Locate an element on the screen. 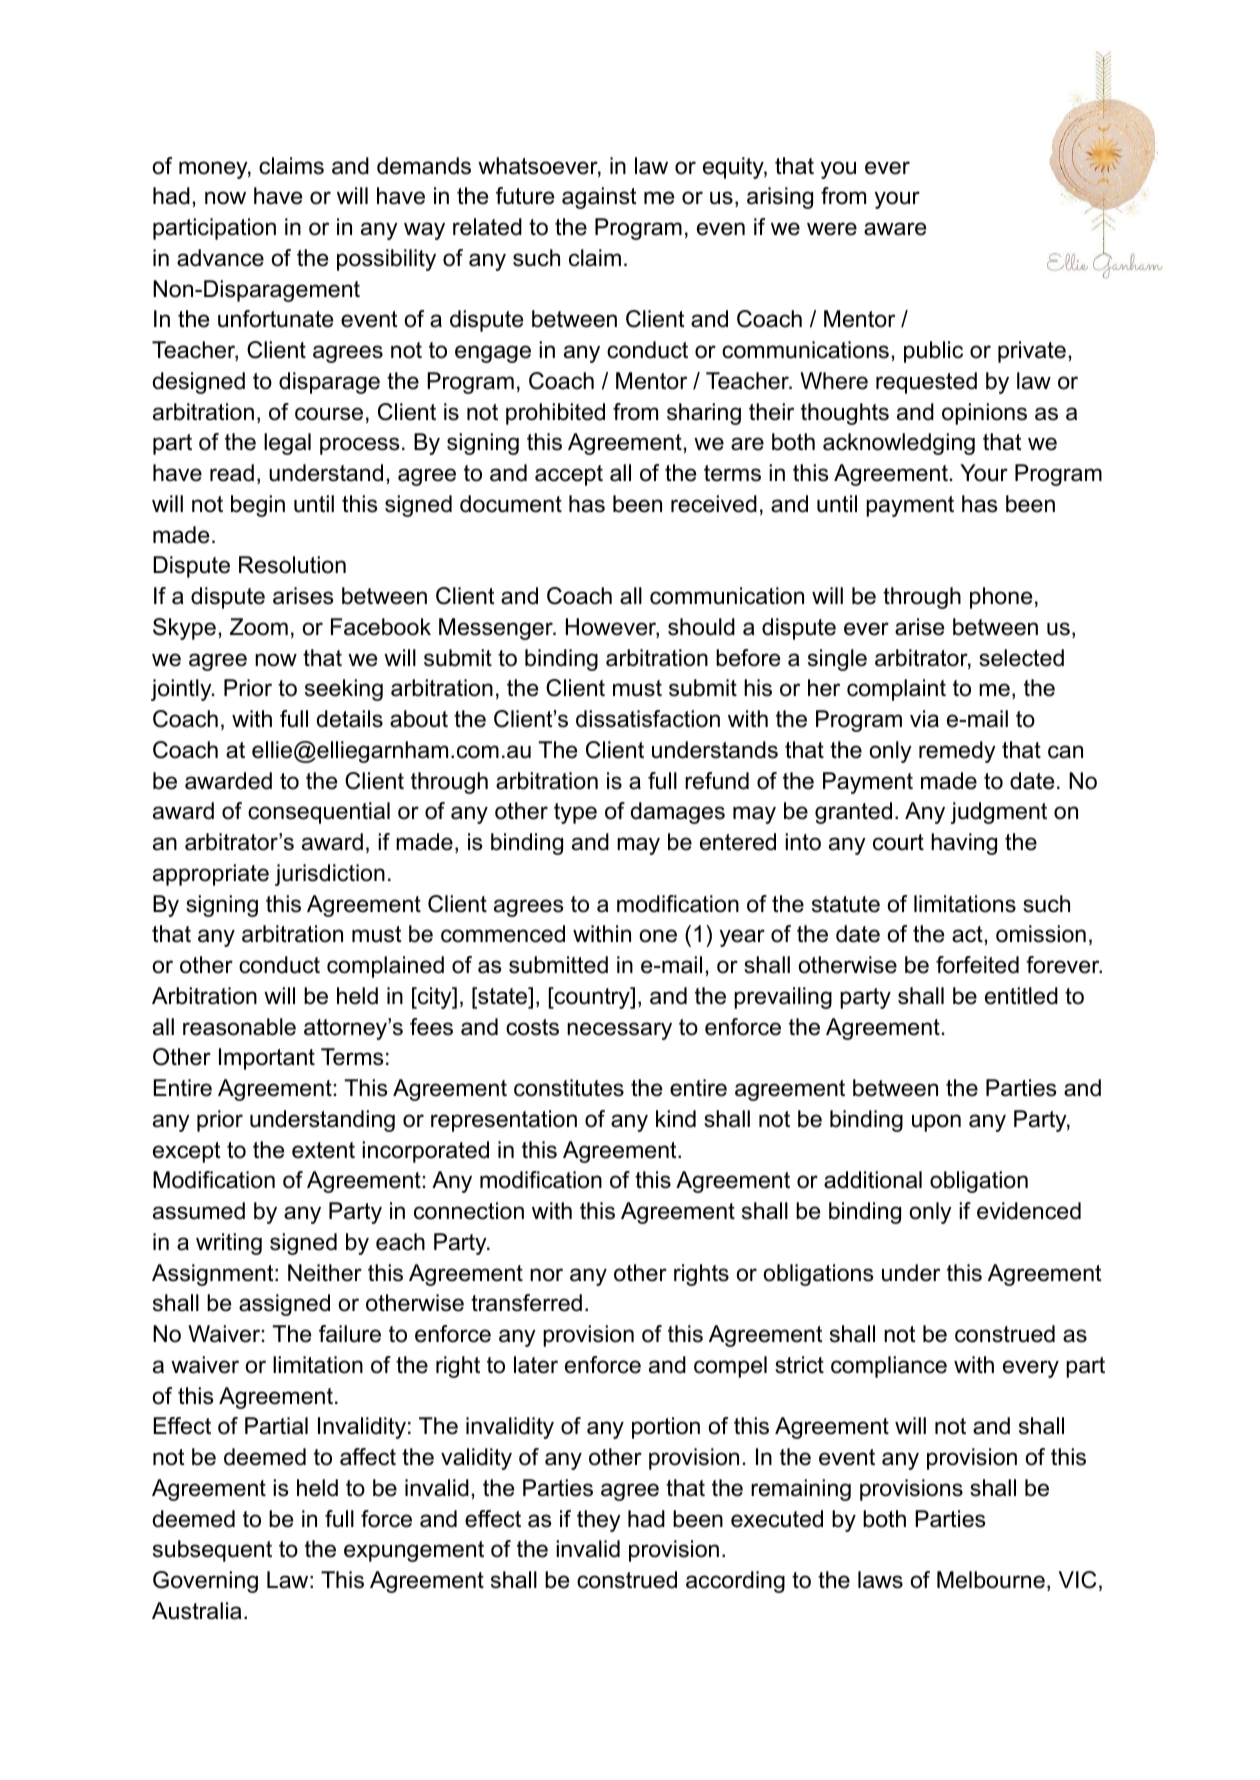 This screenshot has height=1780, width=1260. they is located at coordinates (599, 1521).
